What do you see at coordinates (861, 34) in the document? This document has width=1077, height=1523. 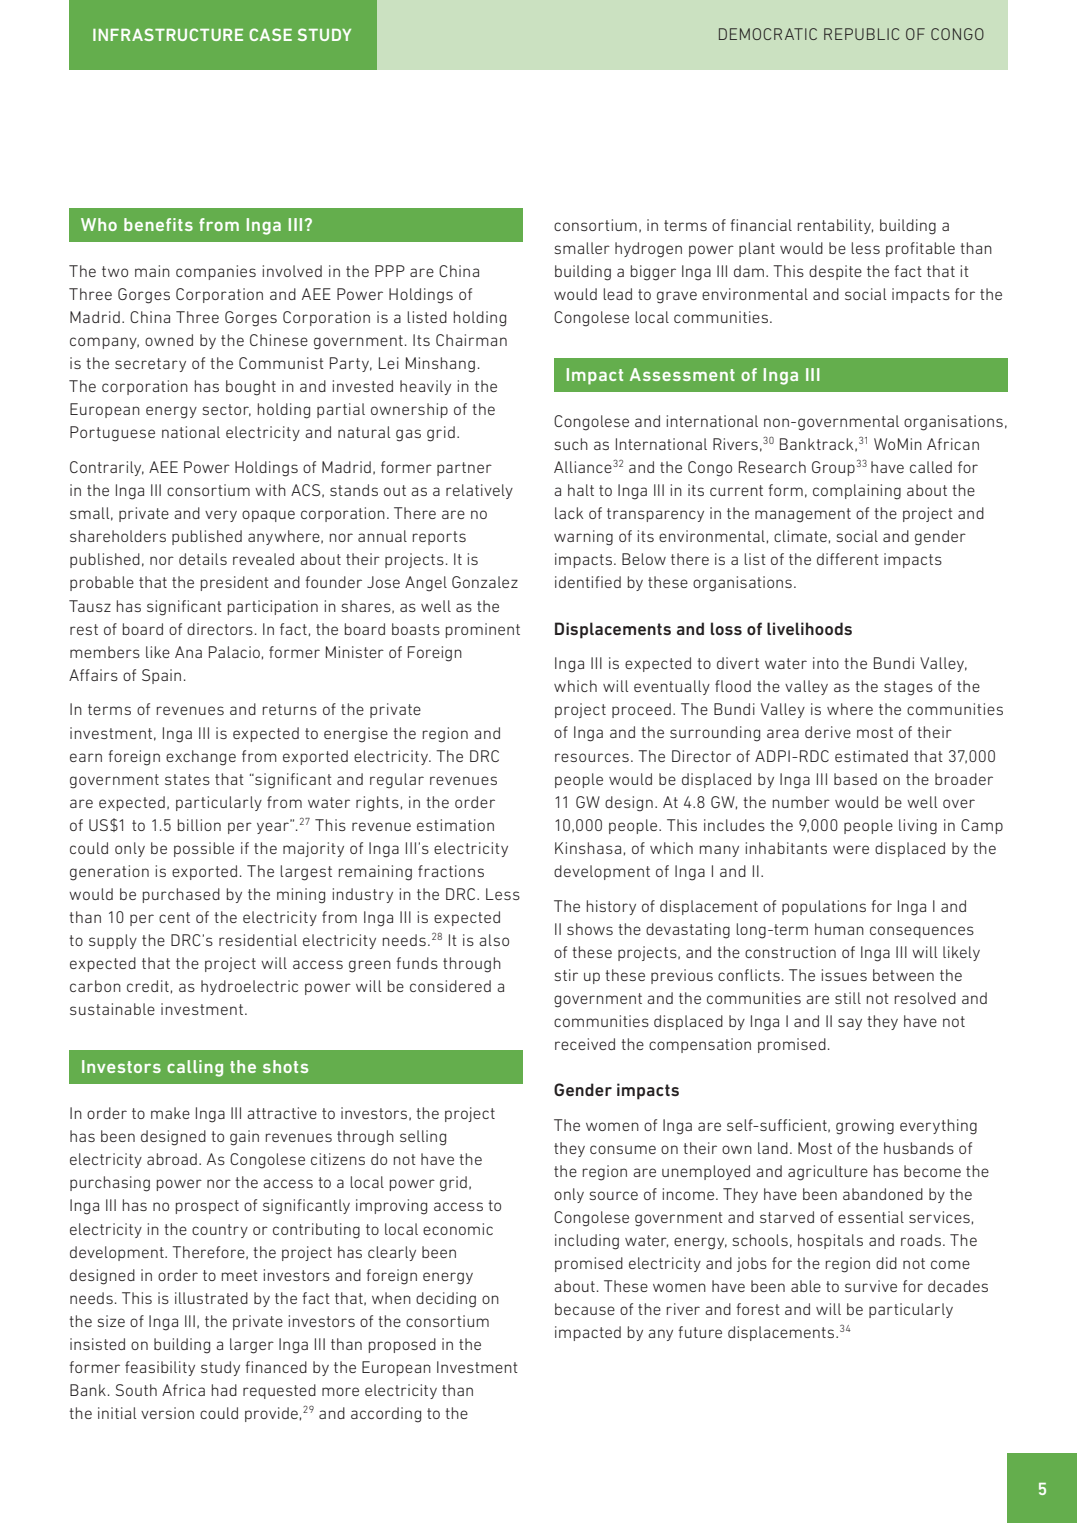 I see `REPUBLIC` at bounding box center [861, 34].
